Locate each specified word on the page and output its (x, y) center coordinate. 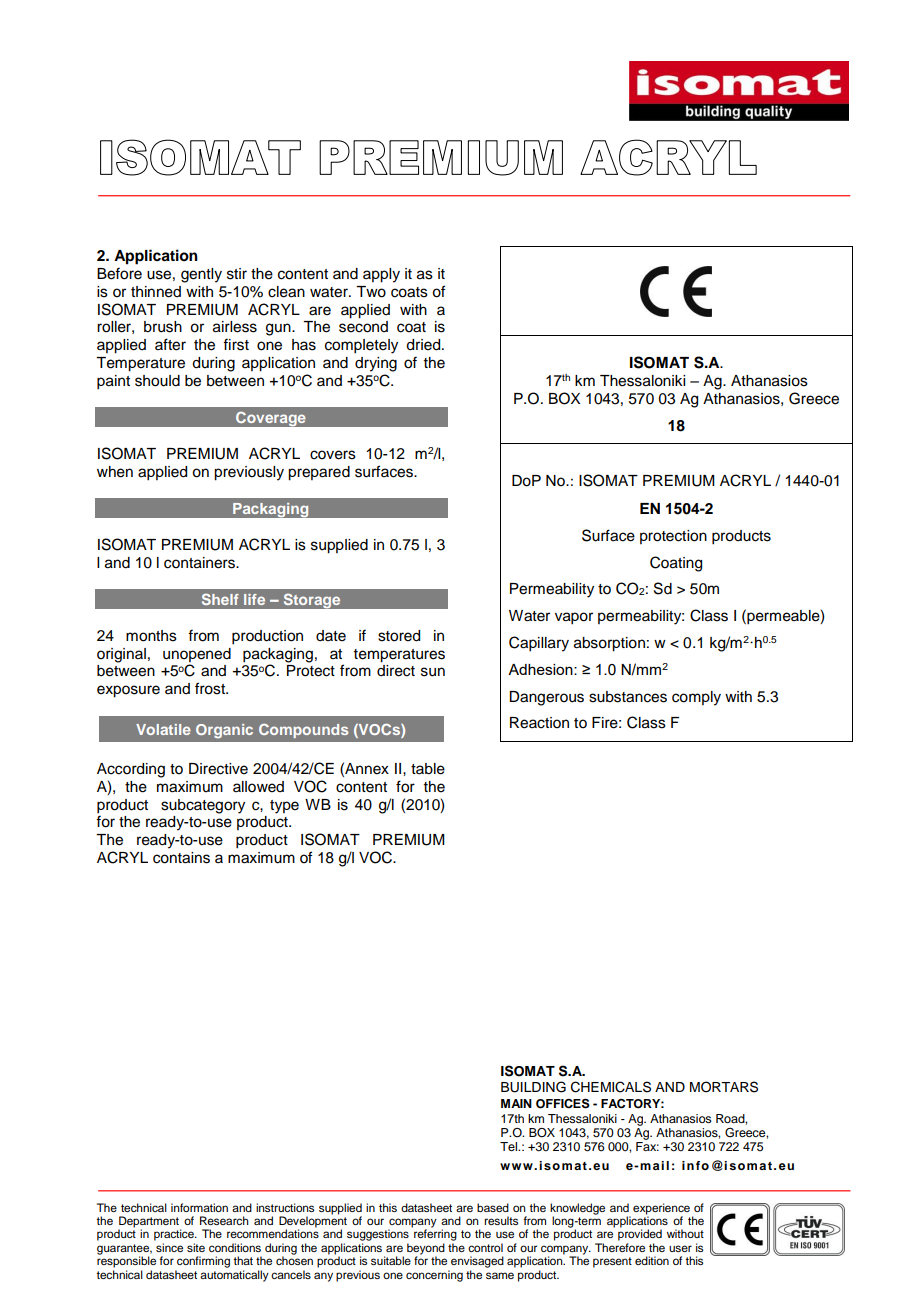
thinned (156, 292)
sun (433, 672)
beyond (426, 1250)
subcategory (203, 806)
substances (628, 697)
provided (640, 1235)
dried (424, 345)
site (196, 1247)
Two (371, 292)
